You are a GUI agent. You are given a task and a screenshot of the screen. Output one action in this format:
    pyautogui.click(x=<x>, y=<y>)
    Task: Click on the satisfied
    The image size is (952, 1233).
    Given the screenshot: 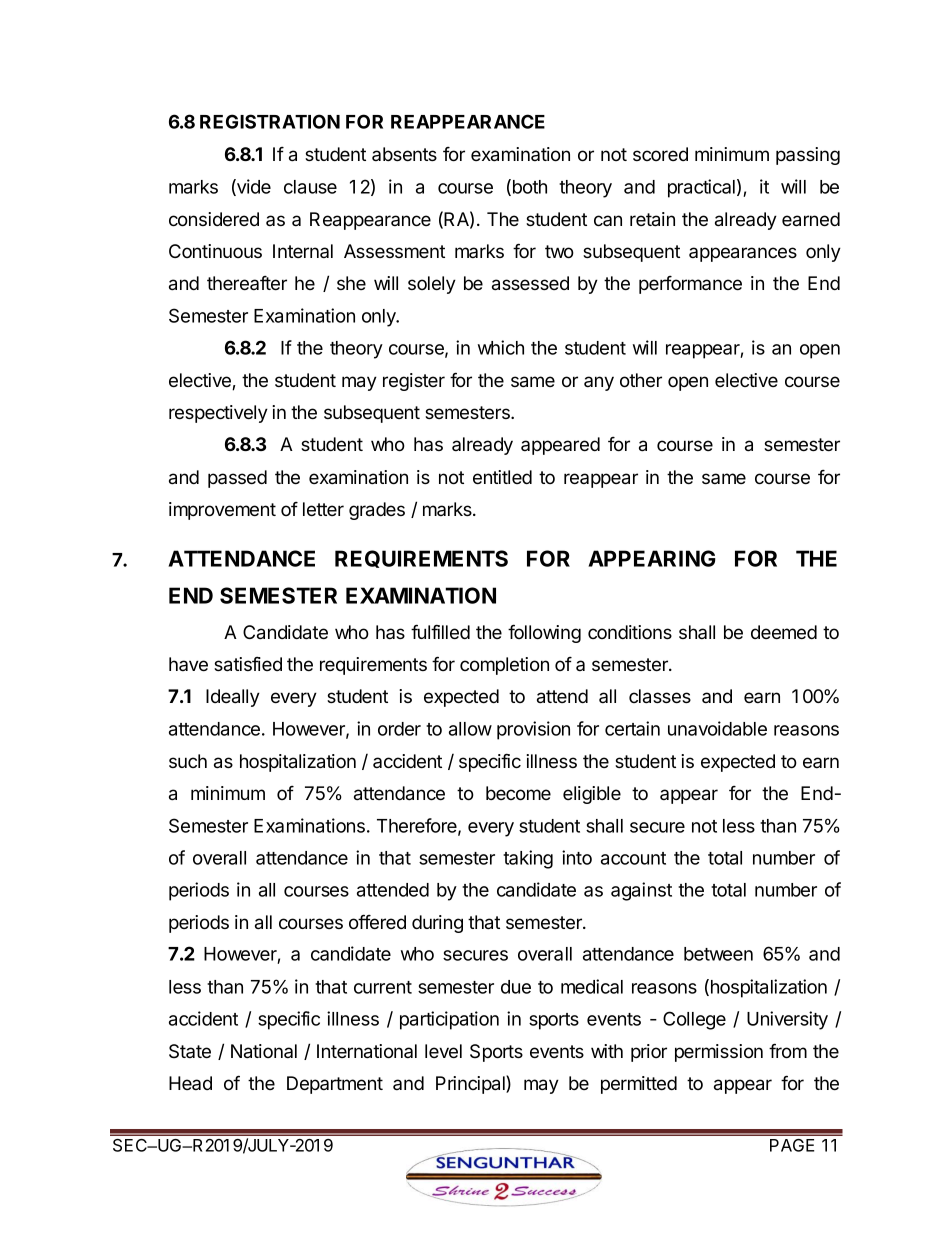 What is the action you would take?
    pyautogui.click(x=248, y=664)
